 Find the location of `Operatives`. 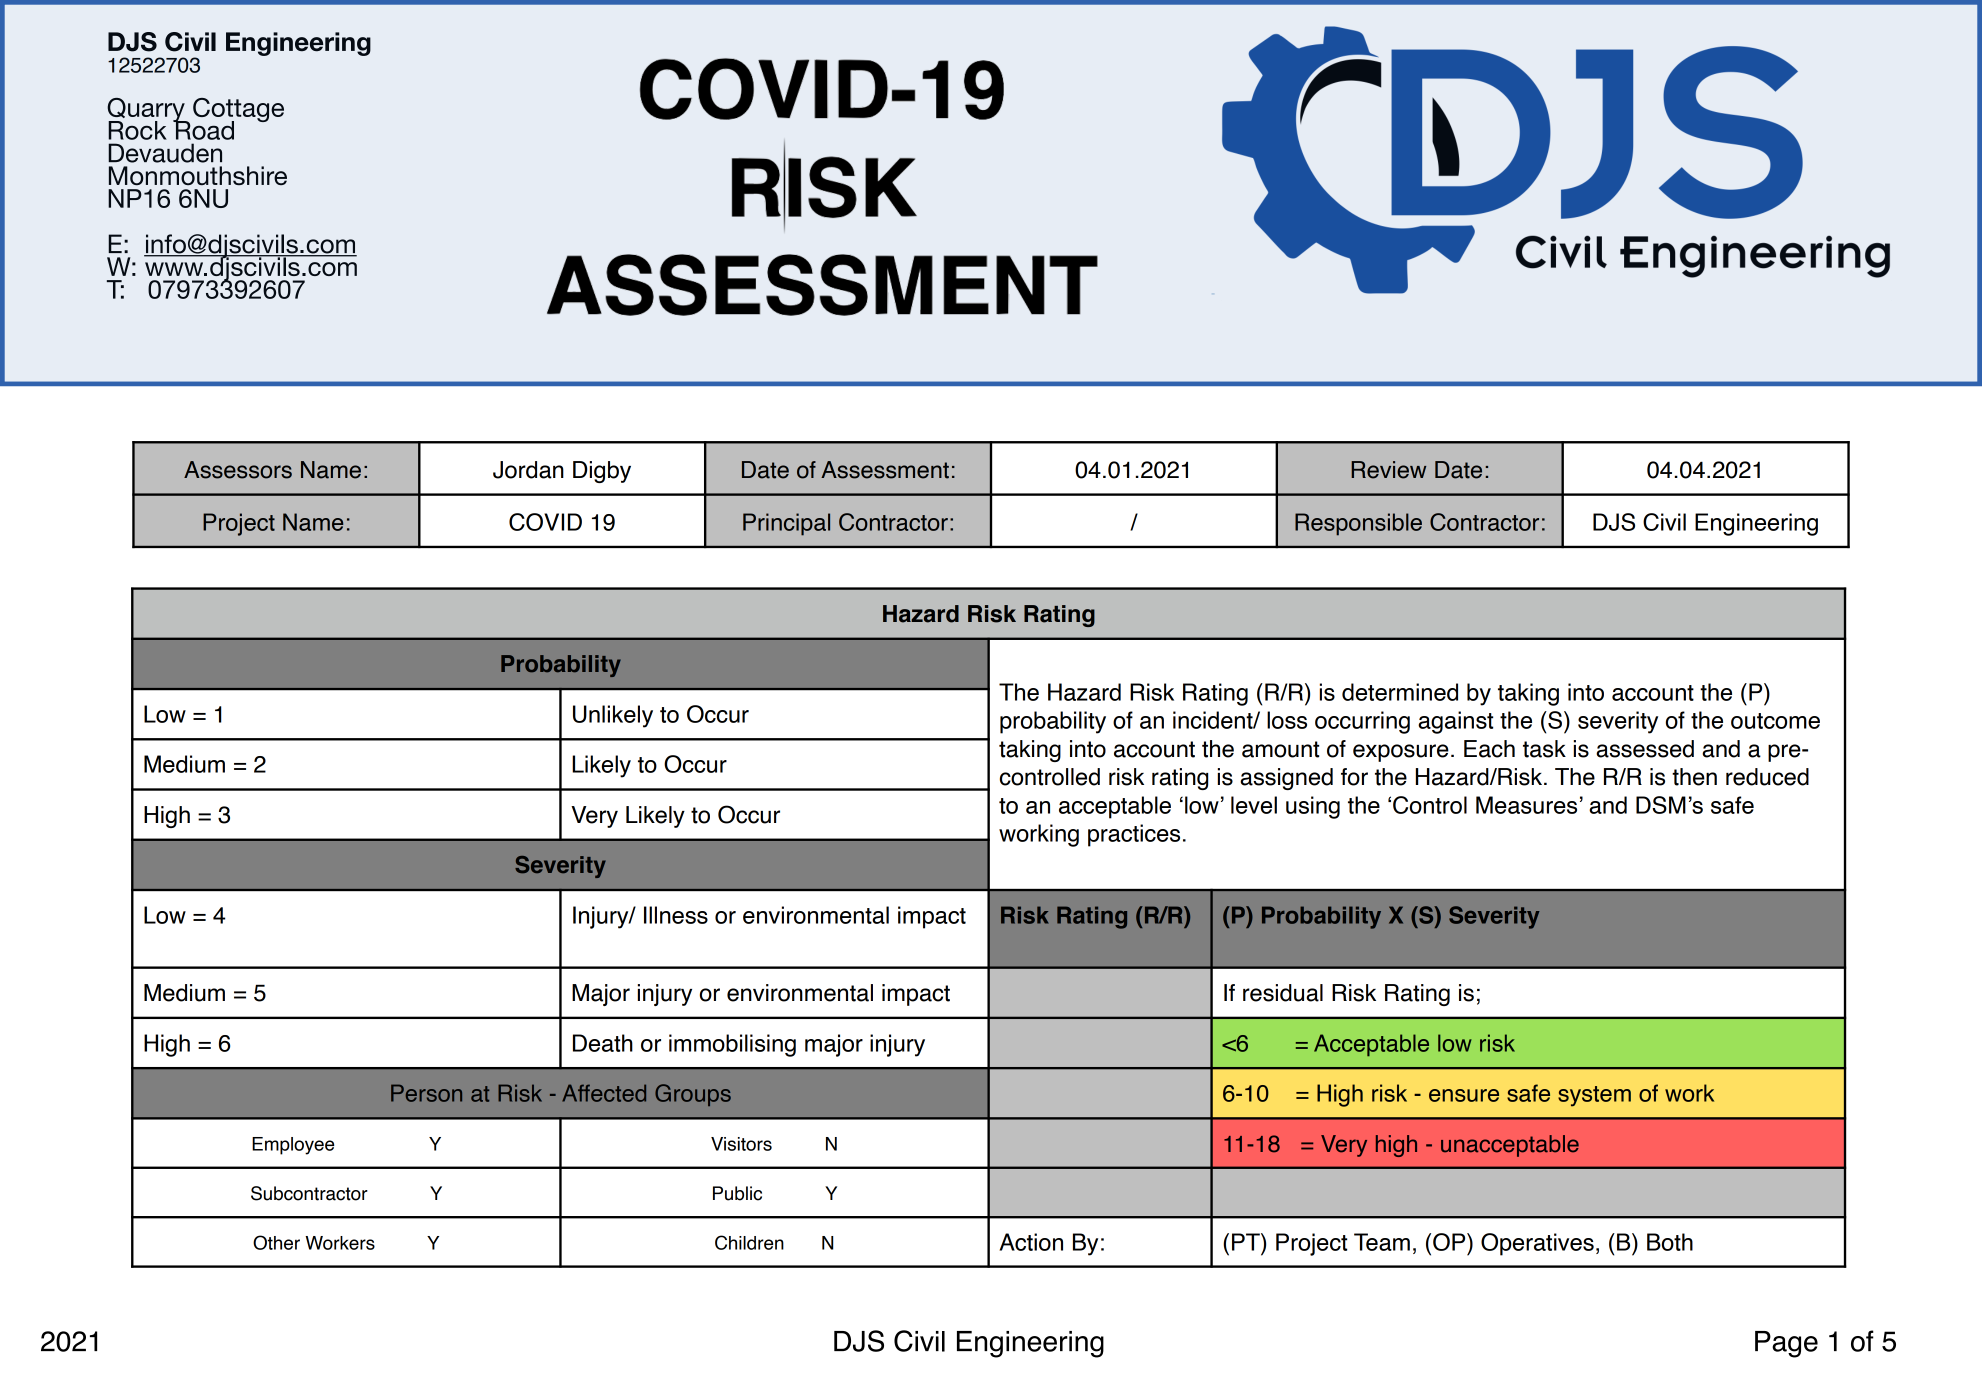

Operatives is located at coordinates (1537, 1244).
